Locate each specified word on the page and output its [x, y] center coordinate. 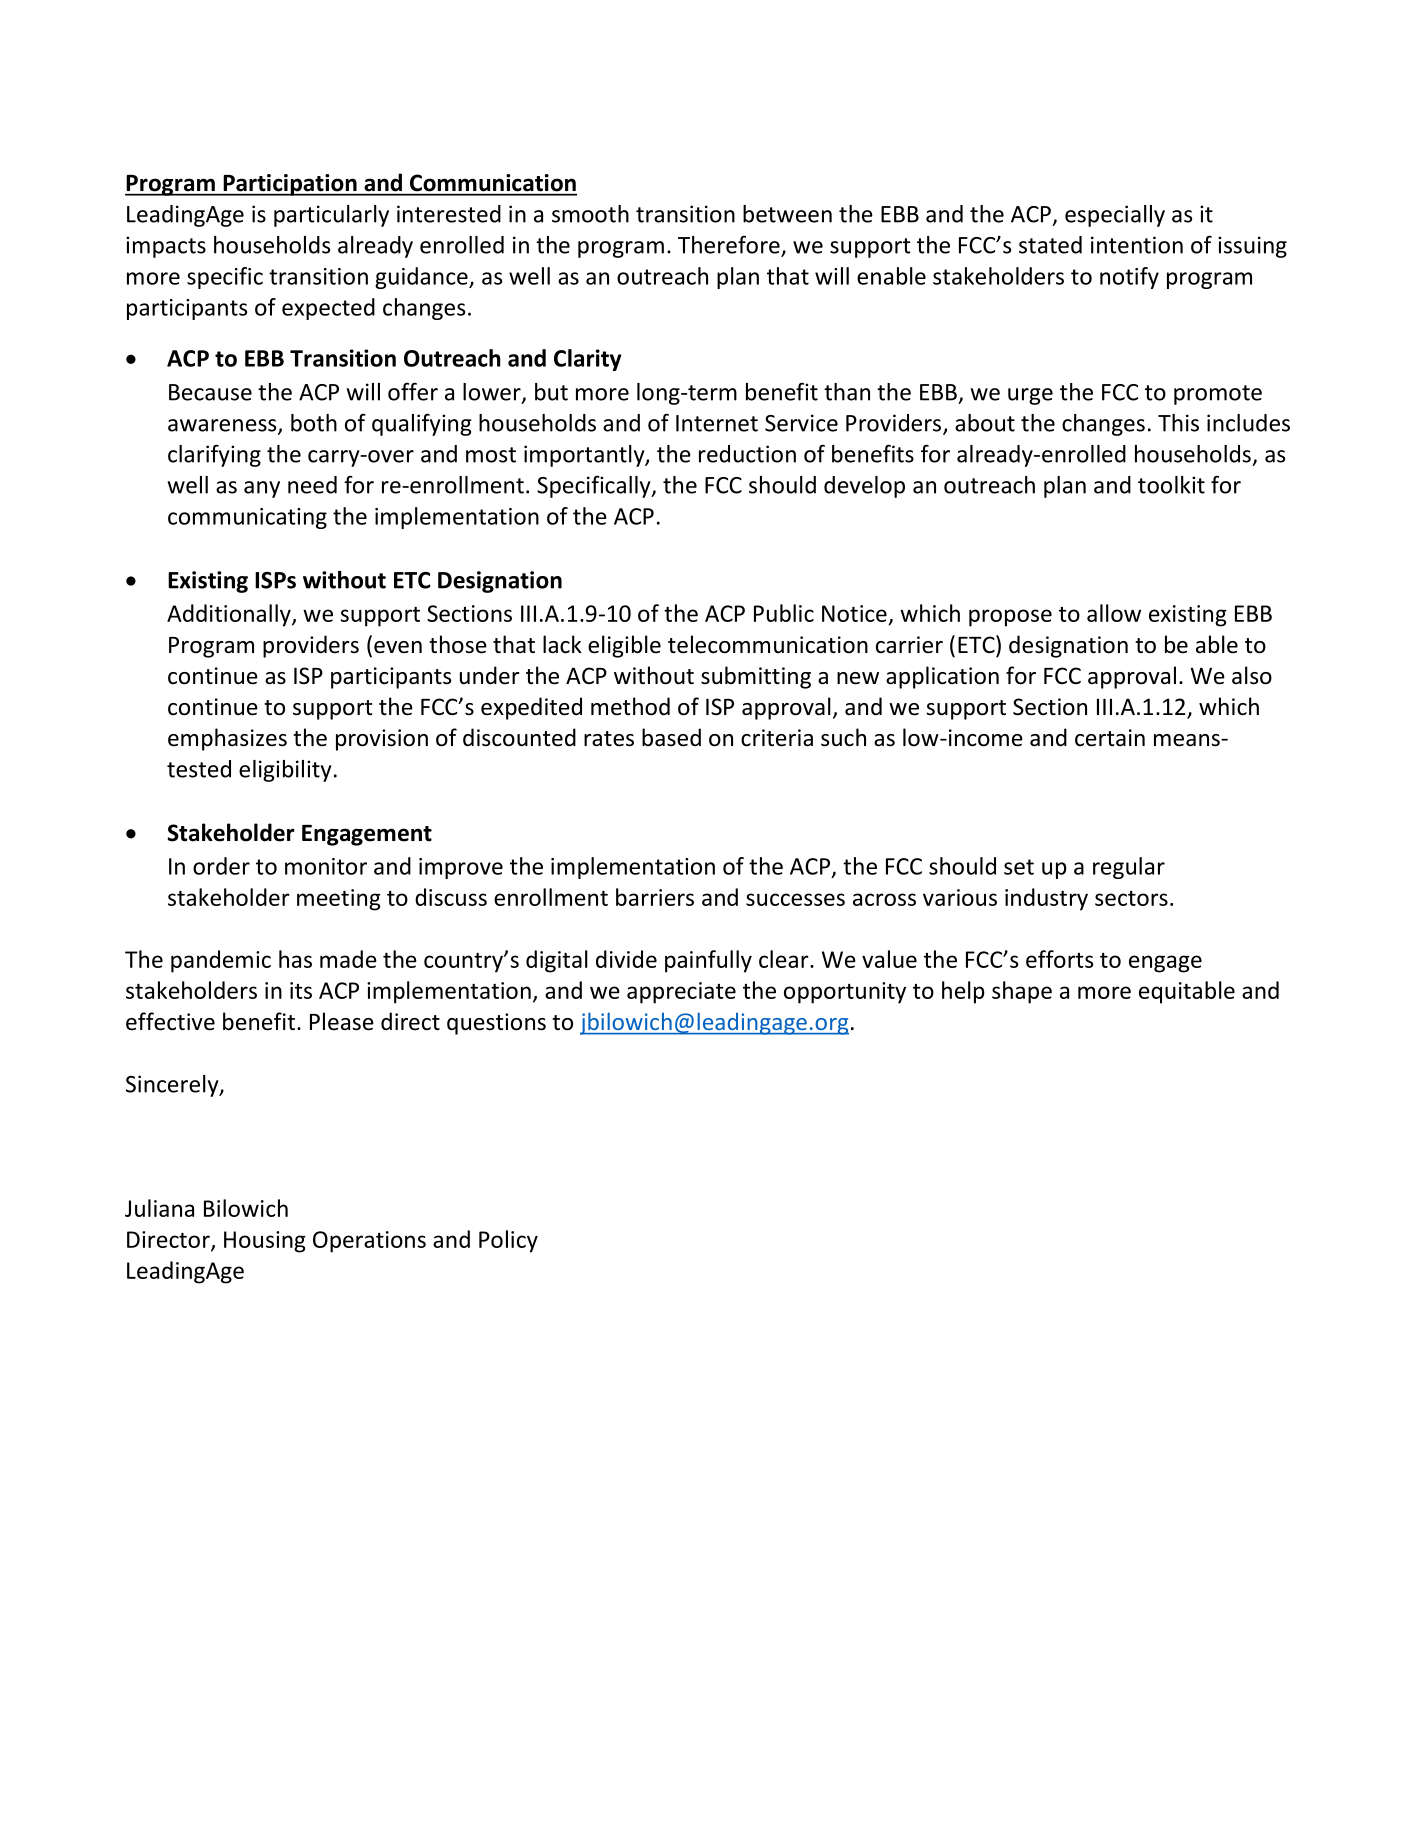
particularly [331, 216]
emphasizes [227, 739]
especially [1115, 216]
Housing [265, 1242]
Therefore [730, 245]
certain [1110, 738]
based [671, 737]
